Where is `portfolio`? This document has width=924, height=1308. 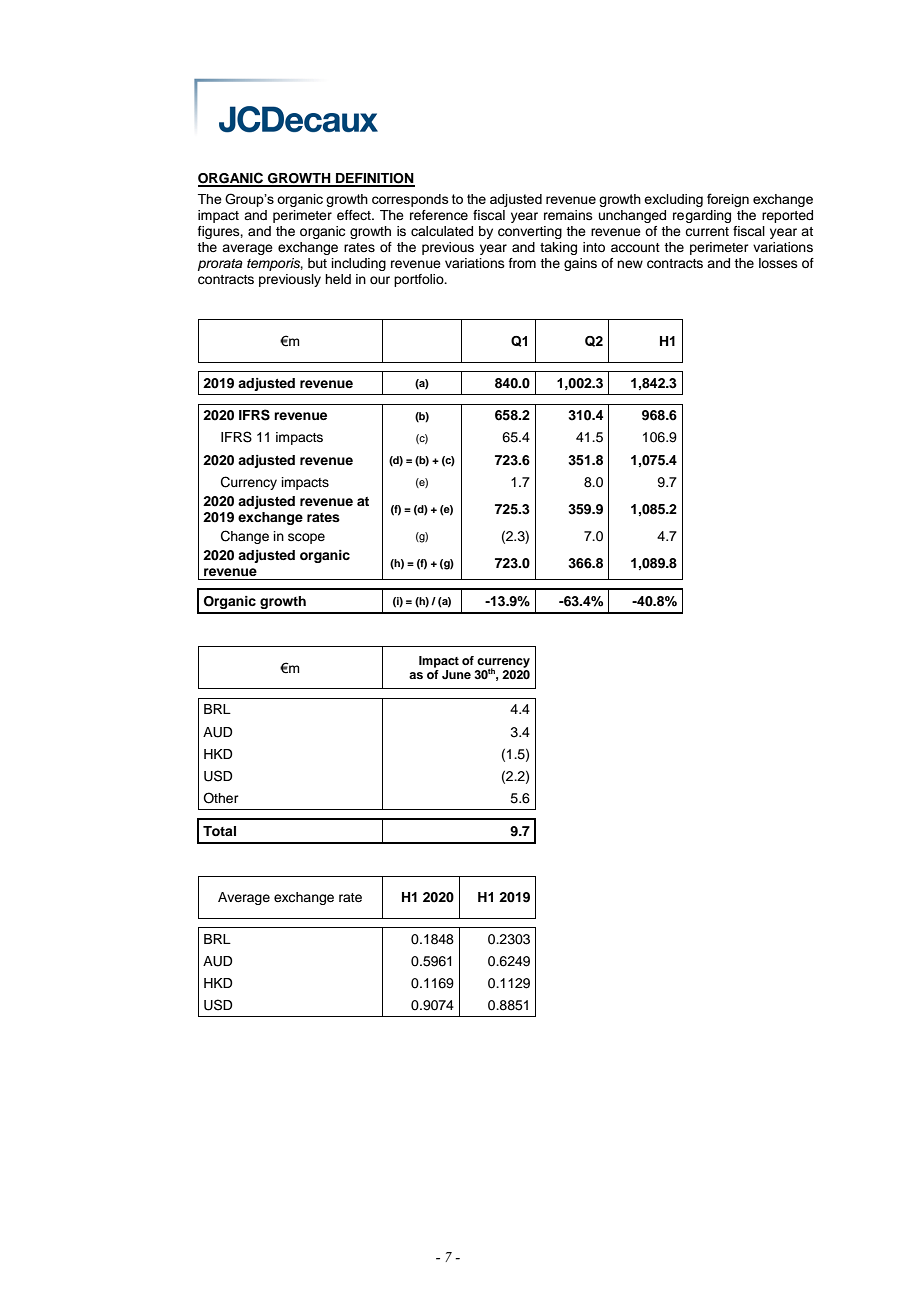 portfolio is located at coordinates (420, 280).
